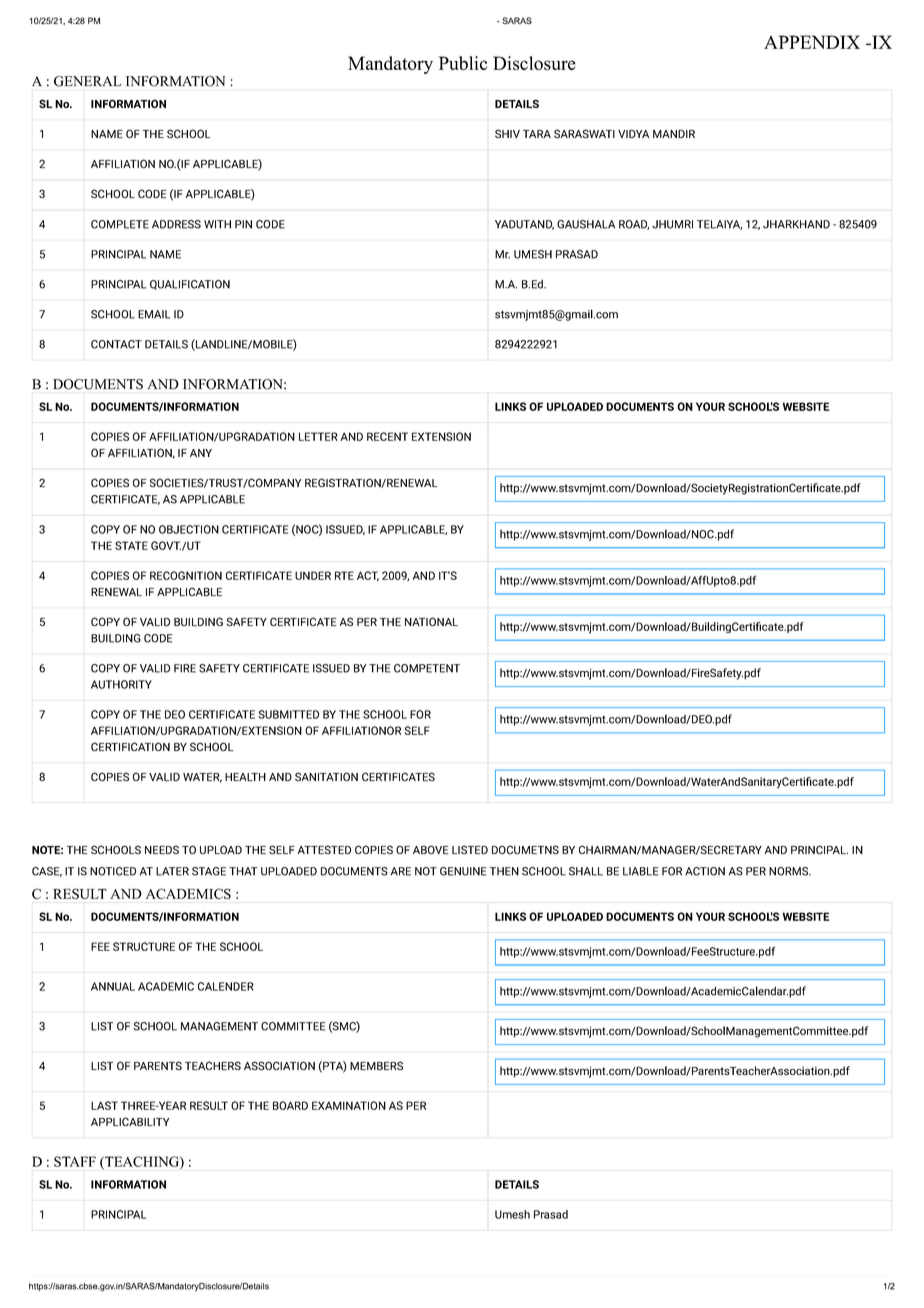  Describe the element at coordinates (796, 224) in the image. I see `JHARKHAND` at that location.
